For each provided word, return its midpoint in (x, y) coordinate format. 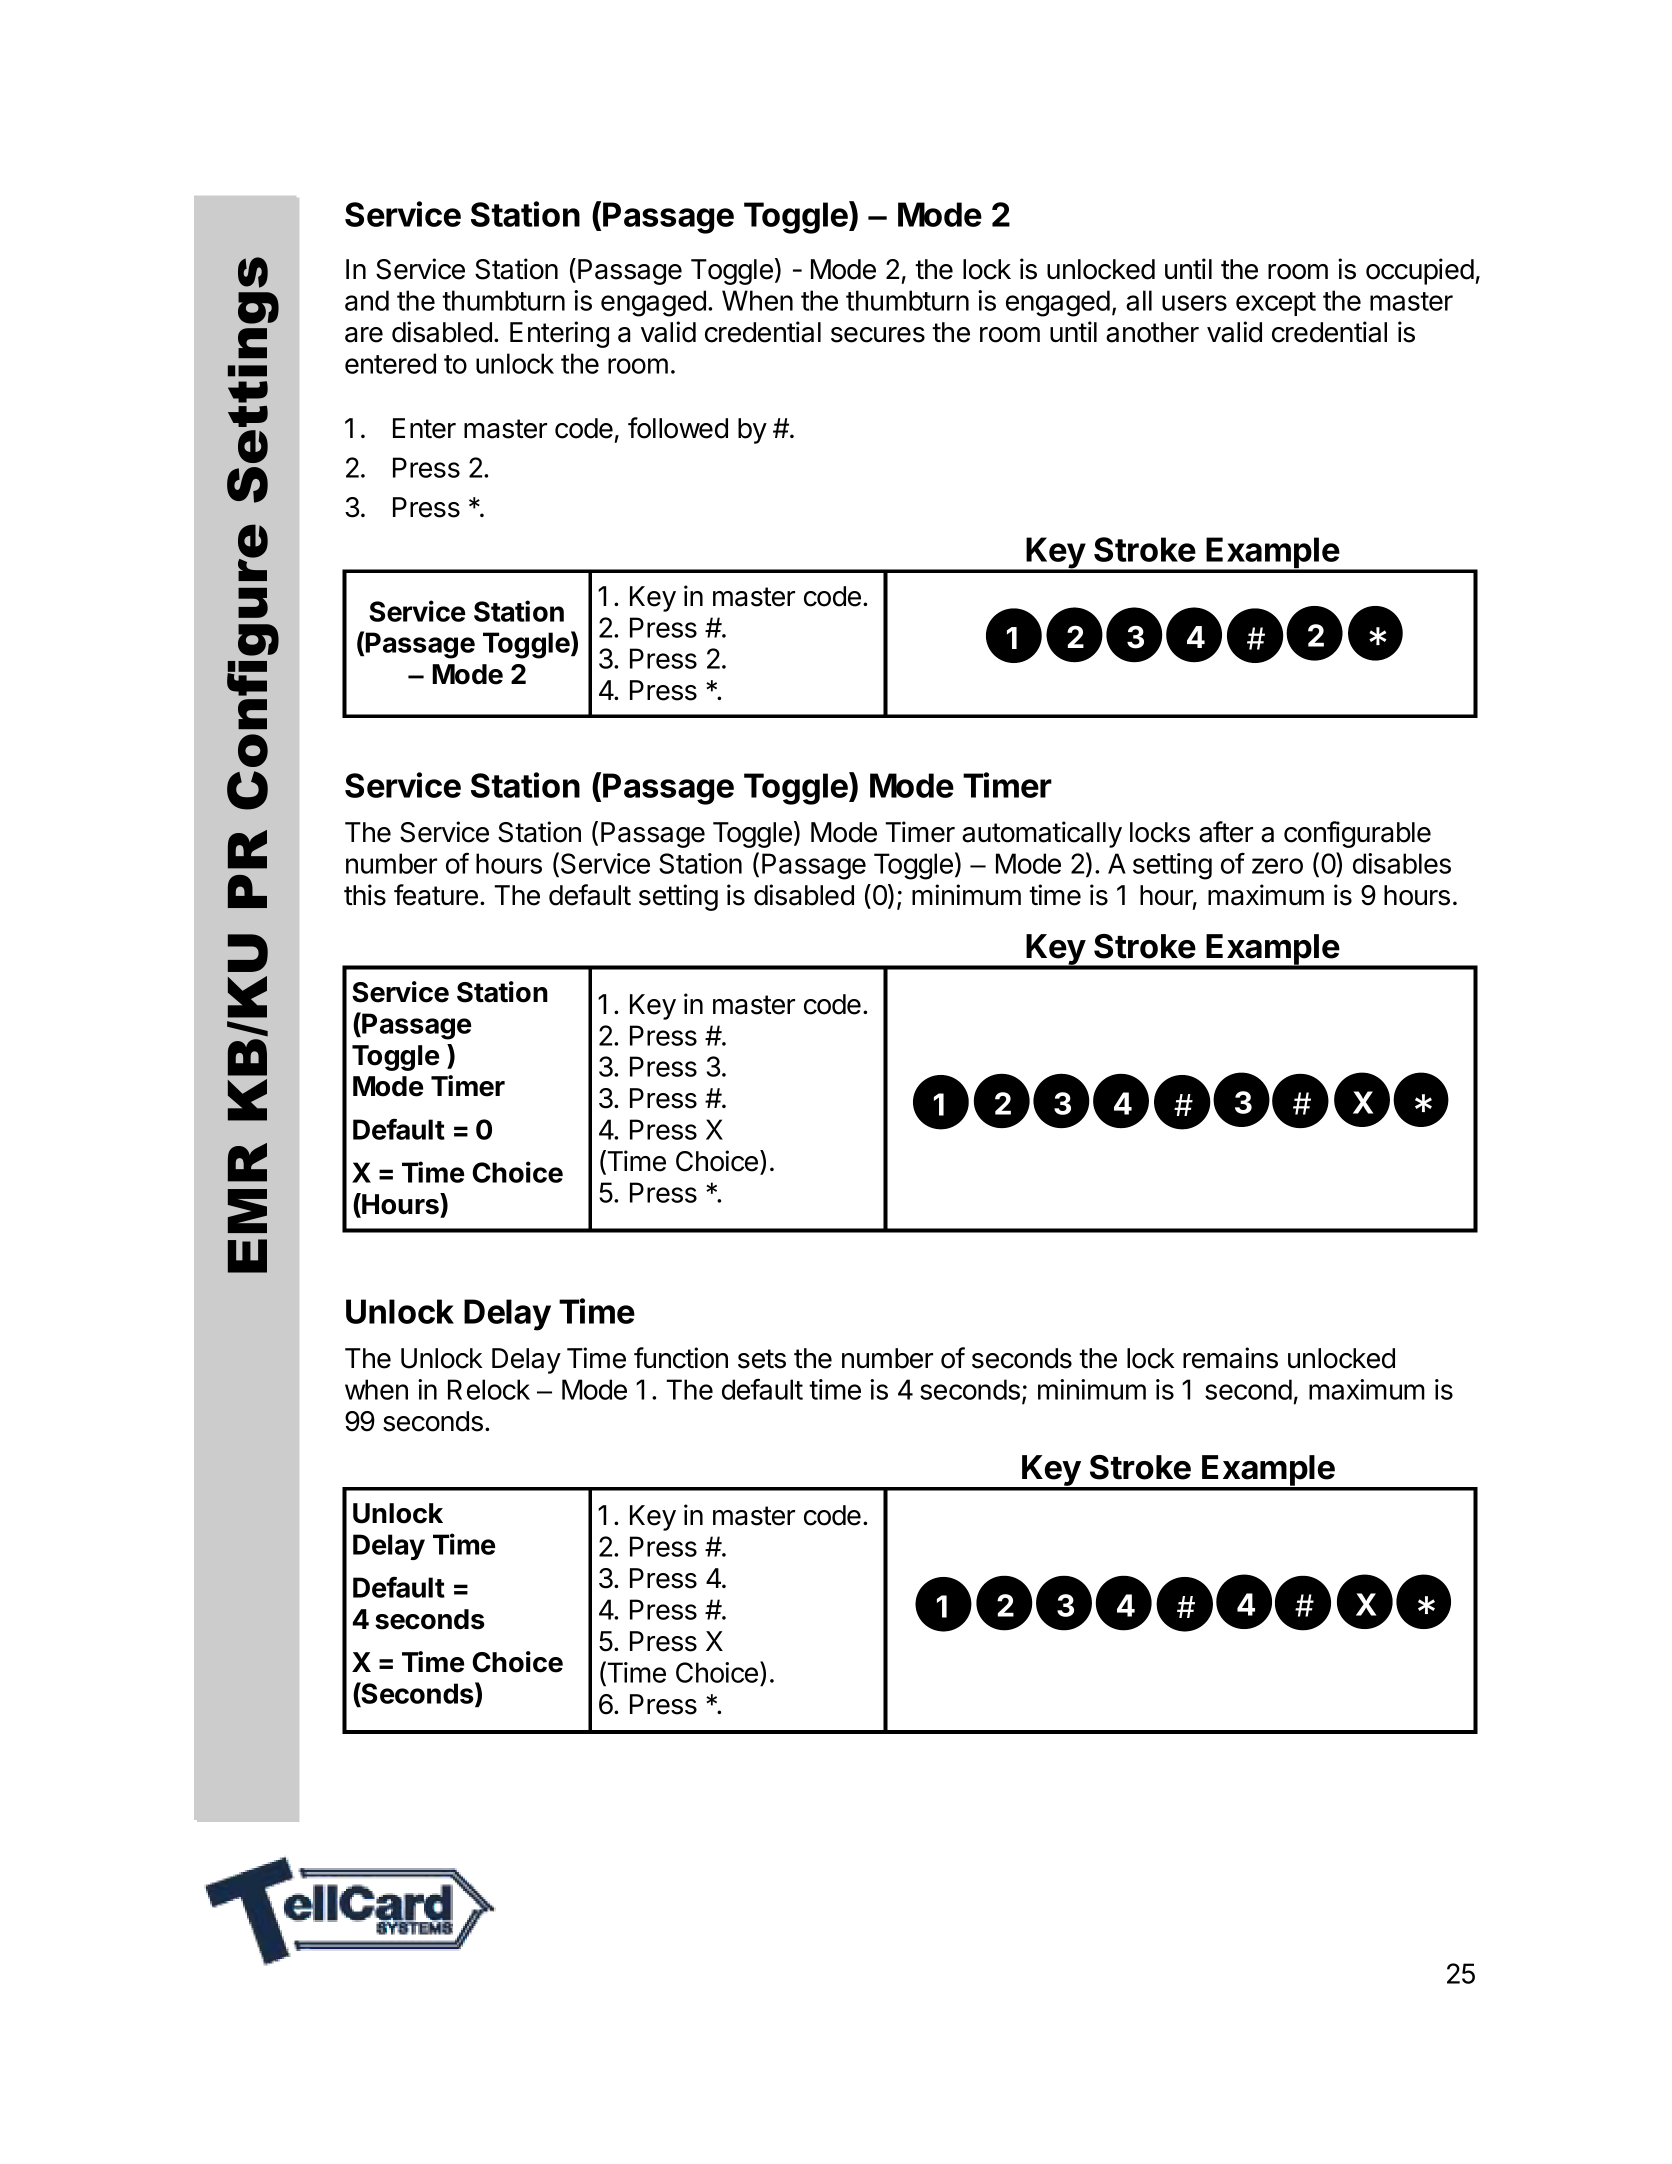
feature (436, 895)
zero (1277, 866)
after (1226, 832)
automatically (1042, 834)
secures (878, 335)
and (367, 300)
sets (762, 1359)
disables (1402, 863)
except (1276, 304)
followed (678, 428)
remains (1230, 1358)
